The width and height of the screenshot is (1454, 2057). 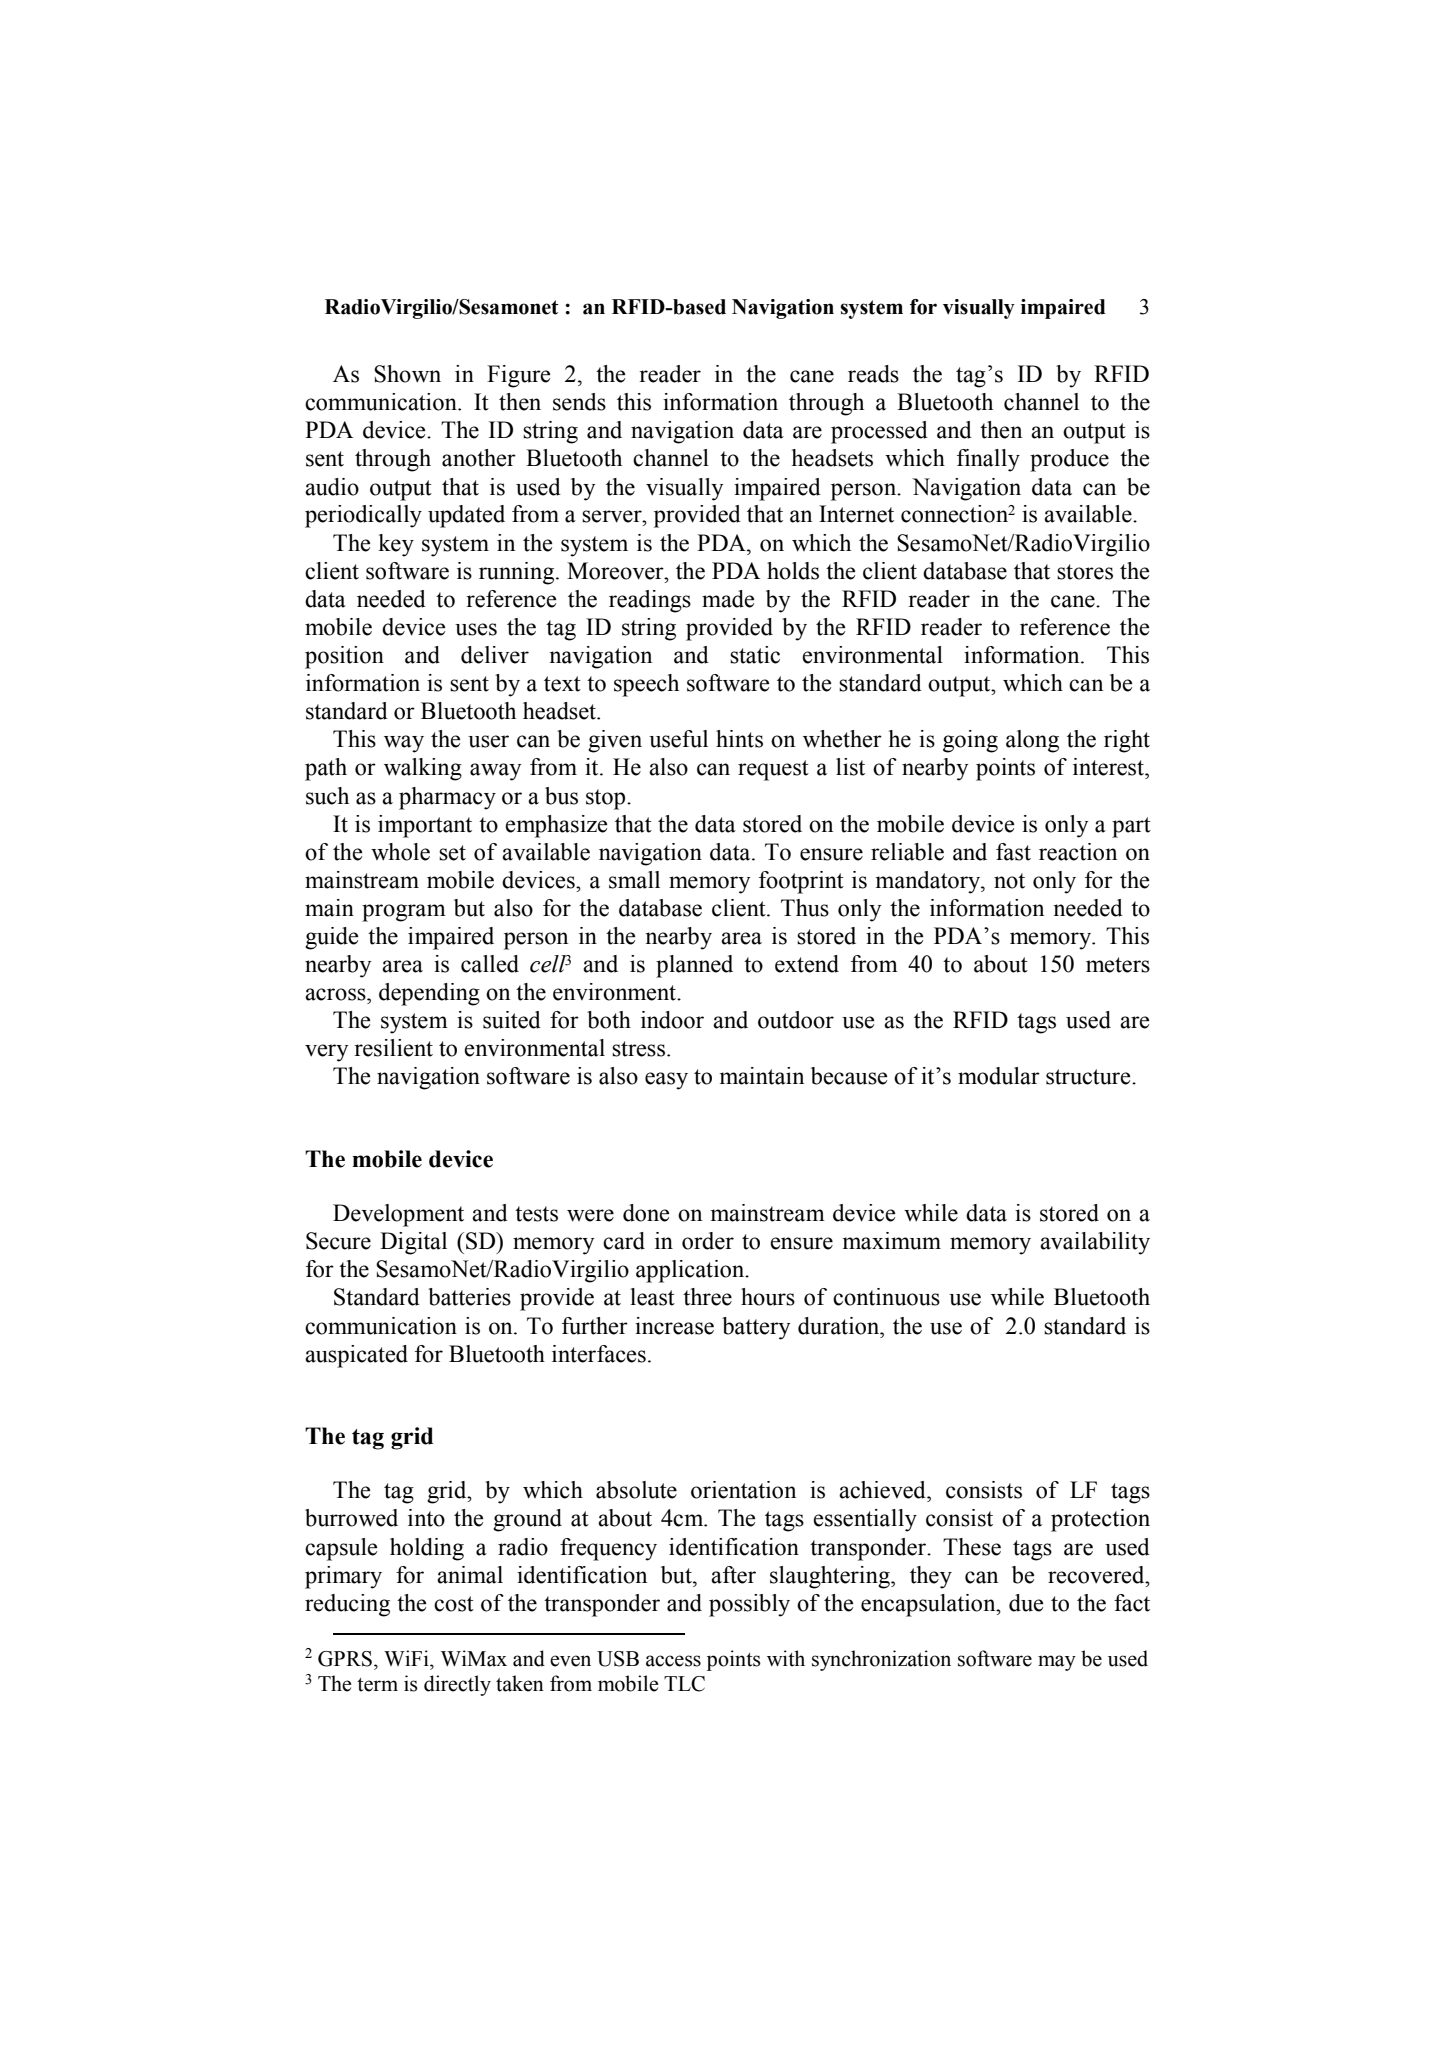 What do you see at coordinates (457, 1685) in the screenshot?
I see `directly` at bounding box center [457, 1685].
